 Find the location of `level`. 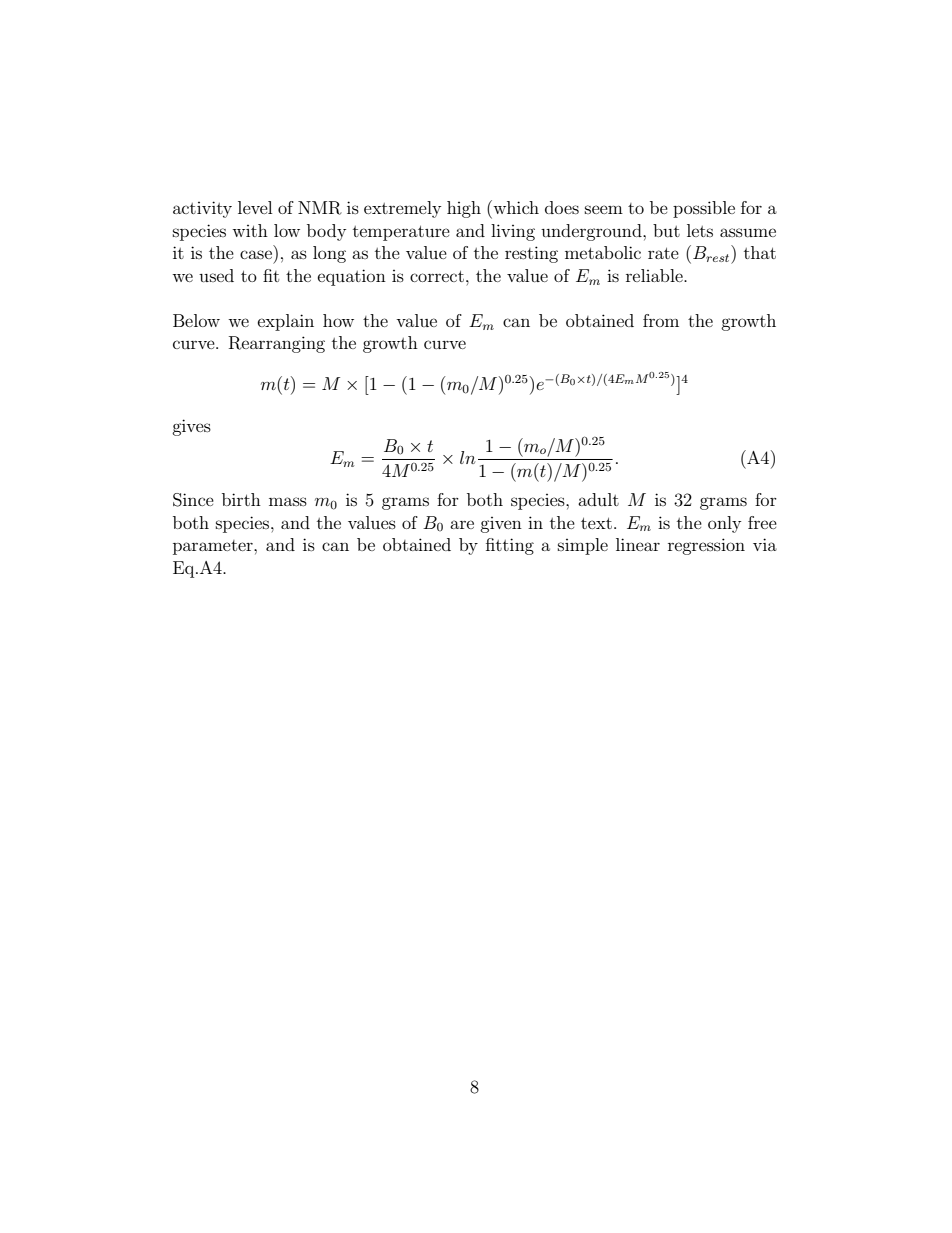

level is located at coordinates (255, 207).
